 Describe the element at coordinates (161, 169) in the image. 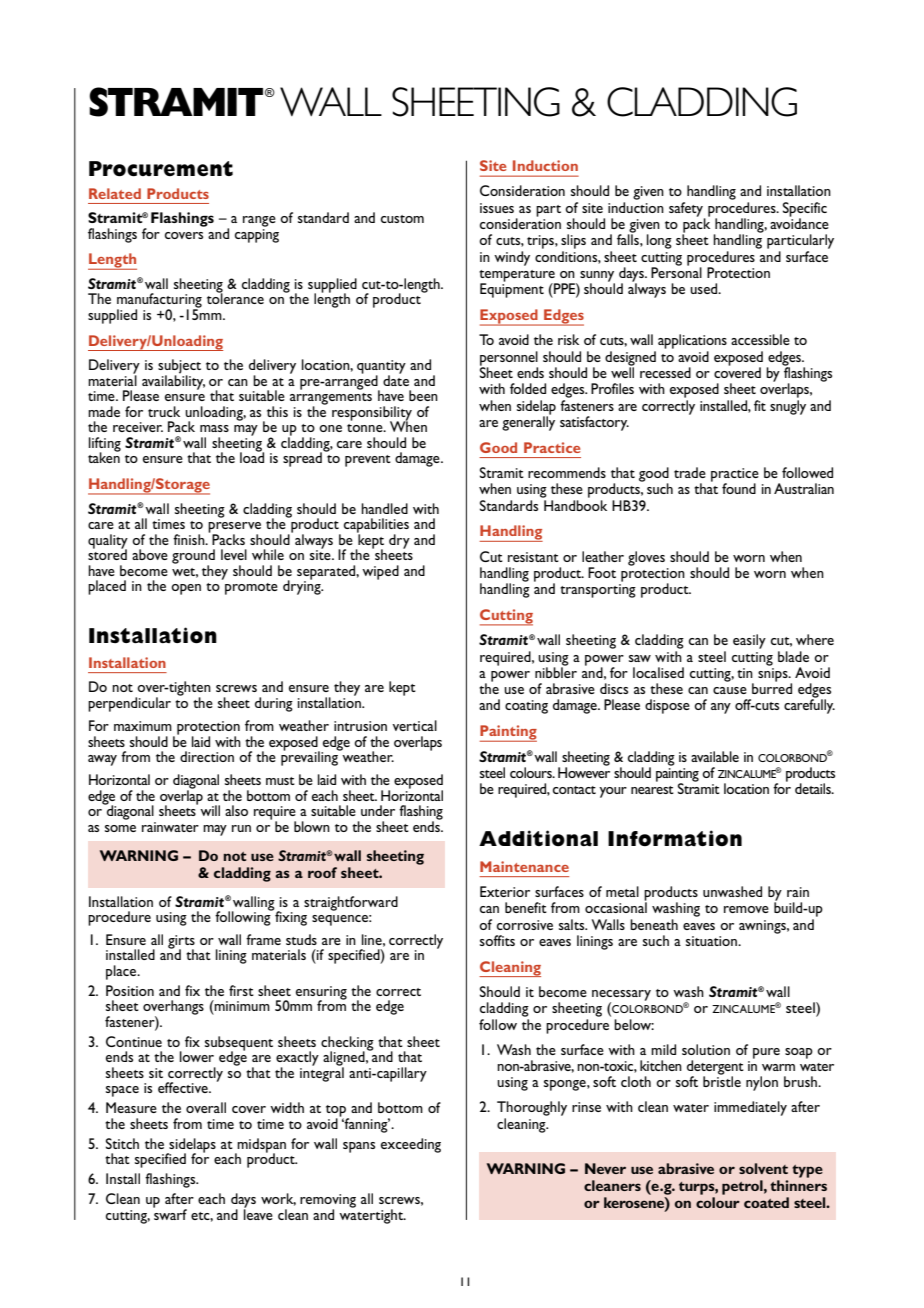

I see `Procurement` at that location.
